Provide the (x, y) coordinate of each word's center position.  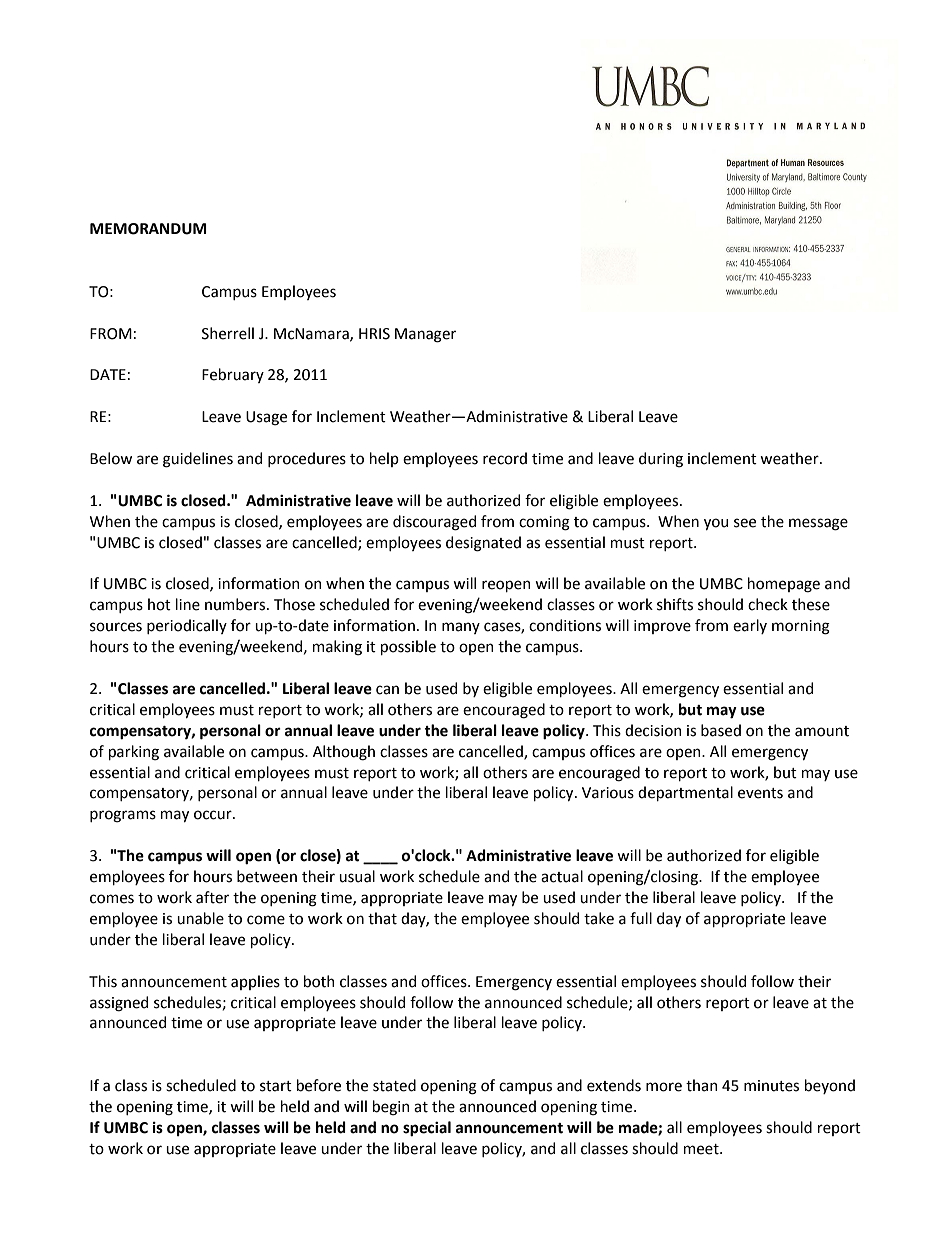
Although (344, 753)
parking (134, 753)
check (768, 604)
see (745, 523)
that (382, 918)
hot (159, 604)
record (505, 458)
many (461, 628)
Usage (266, 418)
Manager (425, 335)
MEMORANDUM (148, 229)
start (276, 1086)
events (760, 793)
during (661, 460)
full (641, 918)
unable (200, 918)
